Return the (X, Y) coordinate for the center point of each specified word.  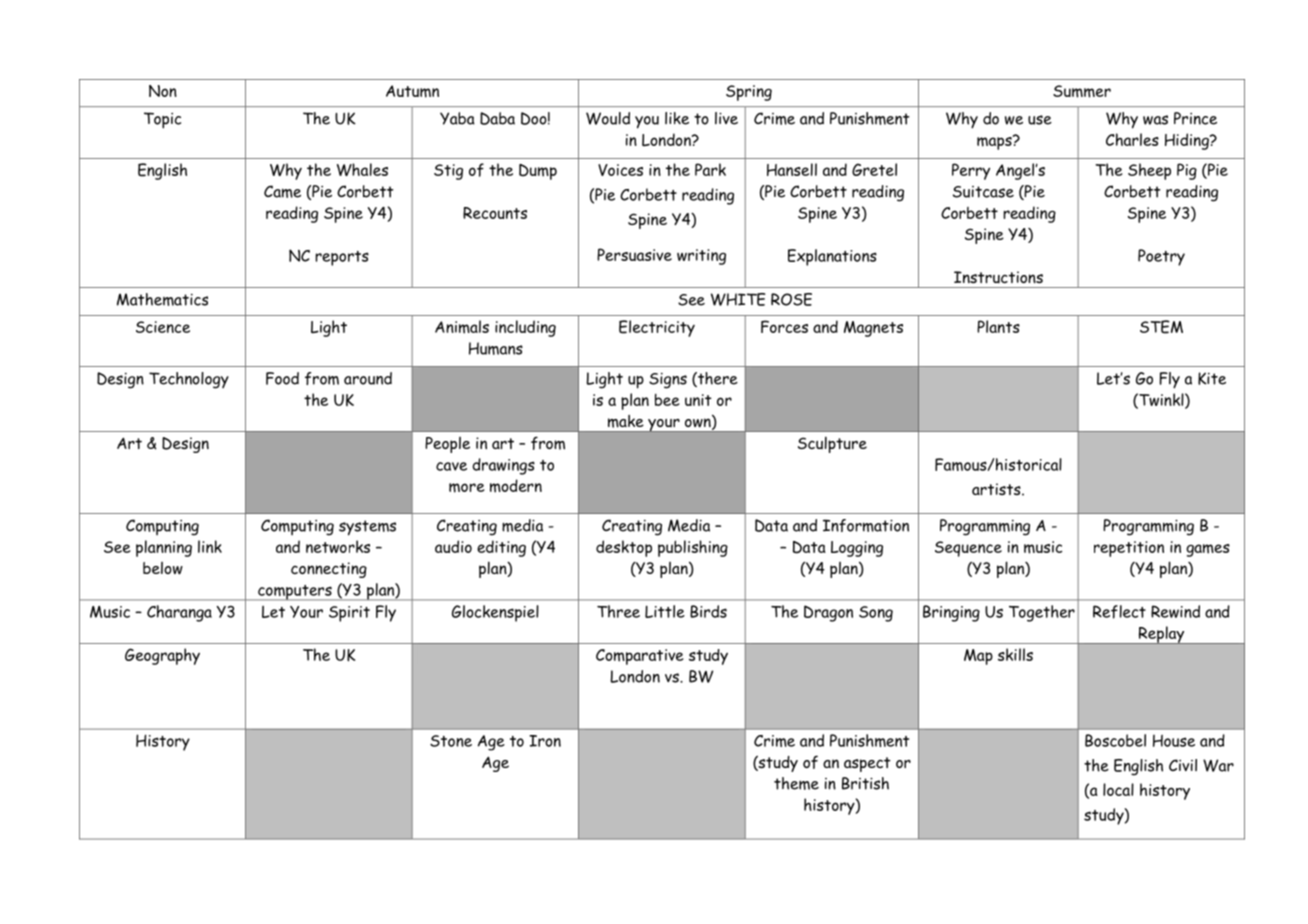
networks (338, 546)
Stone (451, 741)
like (677, 118)
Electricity (657, 328)
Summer (1082, 91)
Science (163, 327)
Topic (162, 120)
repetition (1129, 549)
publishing (693, 548)
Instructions (998, 277)
